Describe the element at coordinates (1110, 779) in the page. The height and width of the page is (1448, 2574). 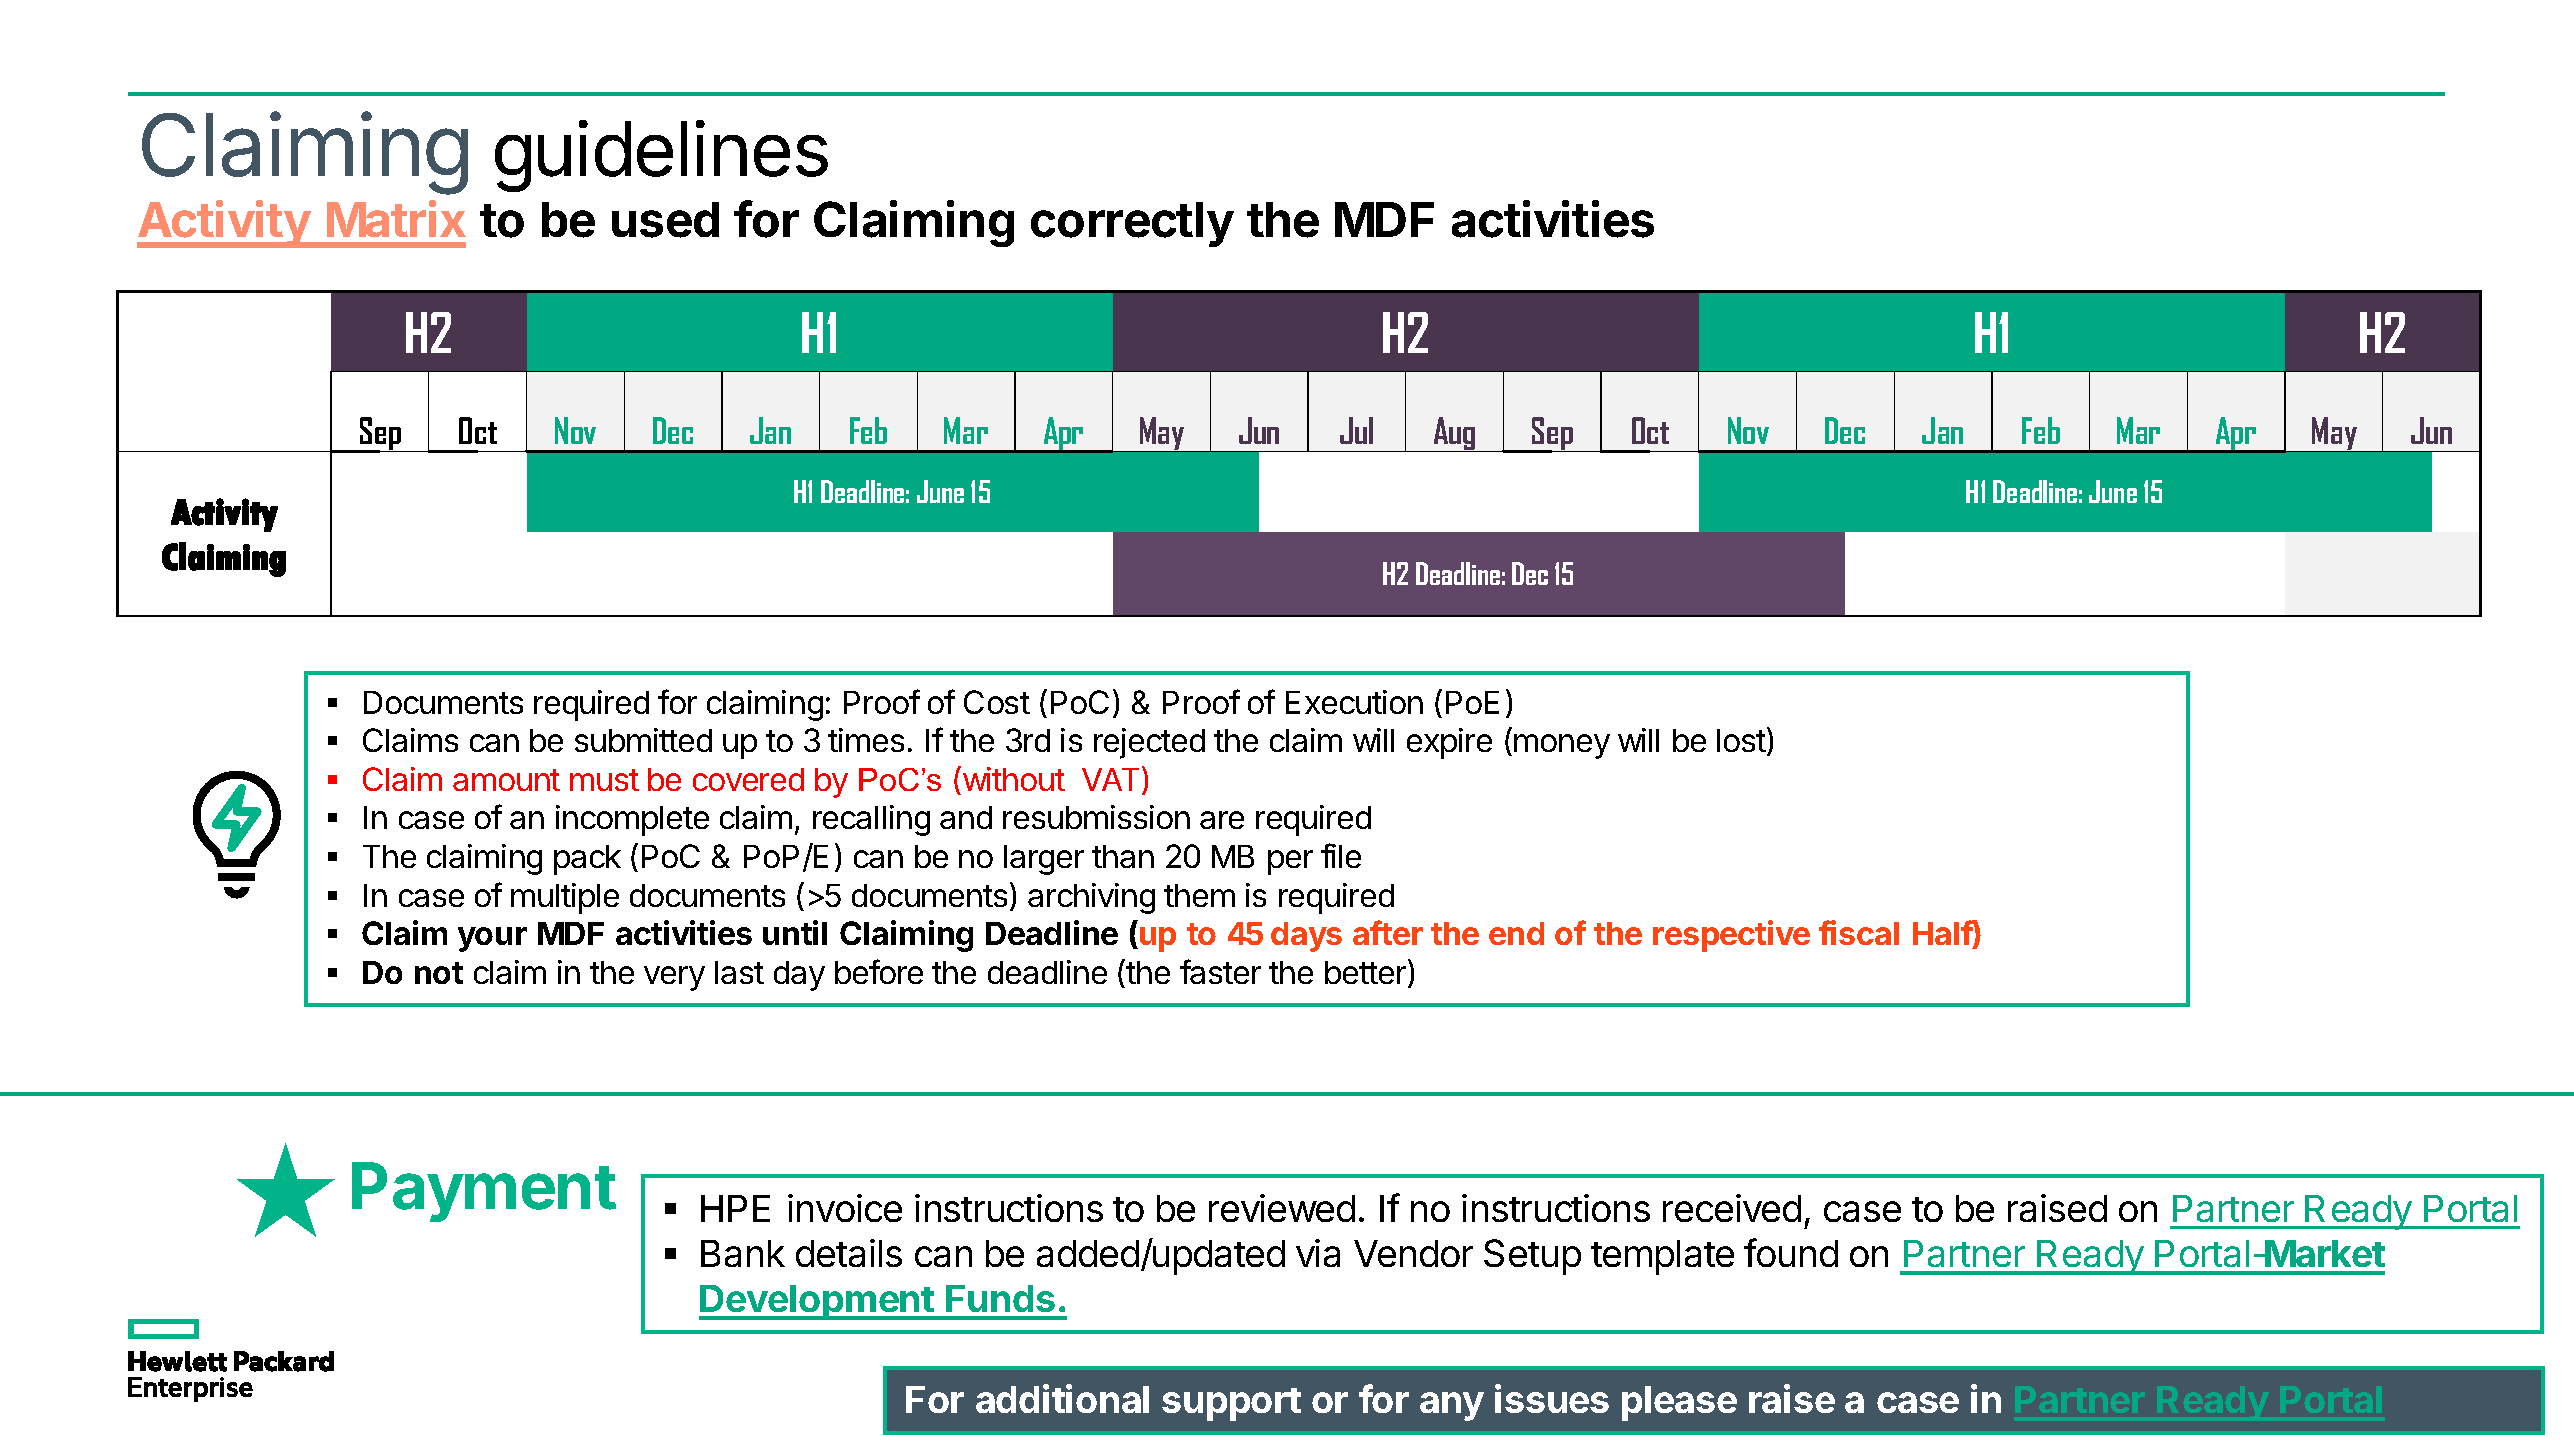
I see `VAT` at that location.
